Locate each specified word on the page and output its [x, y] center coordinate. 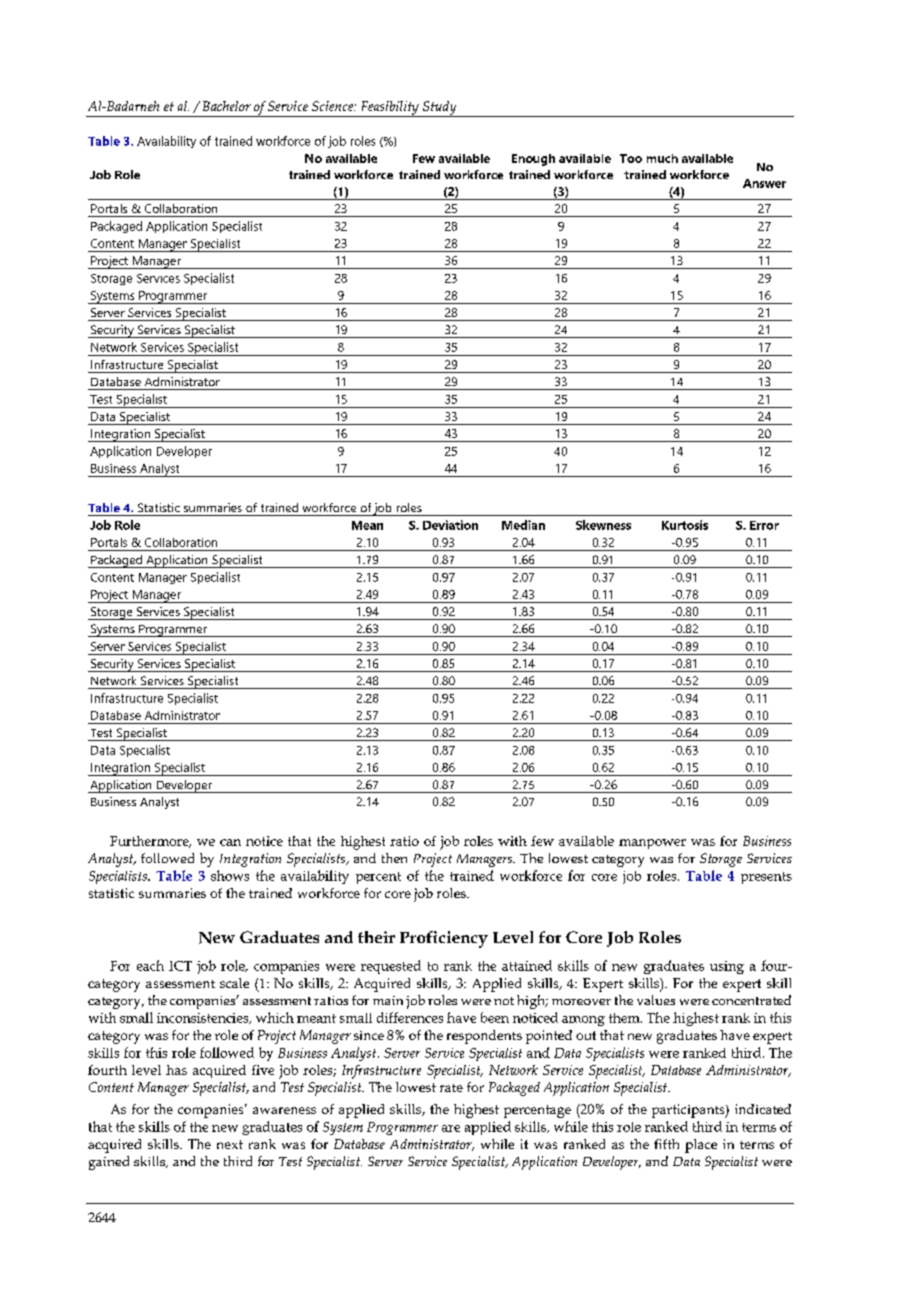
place [701, 1146]
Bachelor [227, 106]
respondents [484, 1037]
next [230, 1144]
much [662, 158]
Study [439, 109]
